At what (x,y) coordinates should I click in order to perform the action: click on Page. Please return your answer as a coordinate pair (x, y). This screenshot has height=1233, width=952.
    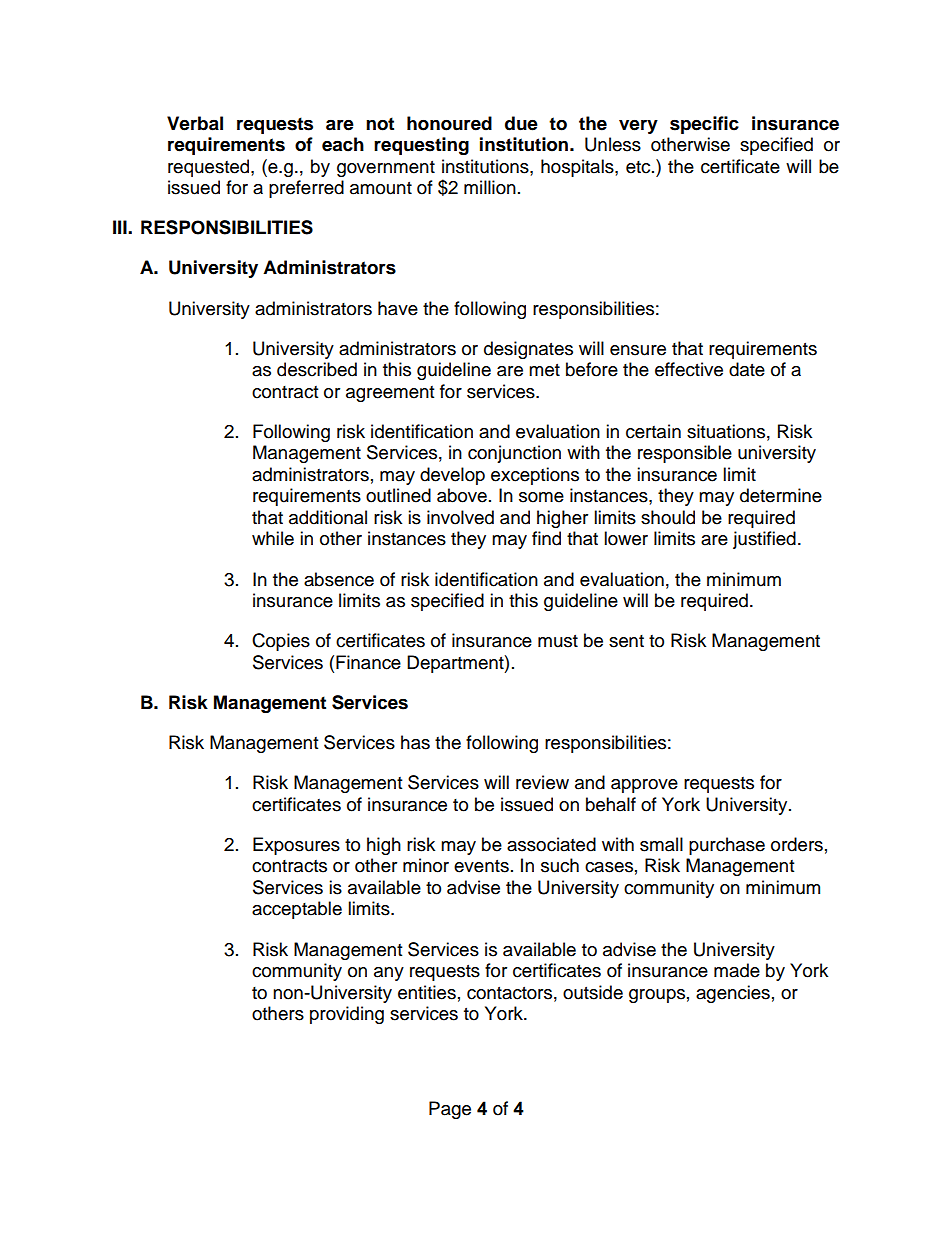
    Looking at the image, I should click on (450, 1110).
